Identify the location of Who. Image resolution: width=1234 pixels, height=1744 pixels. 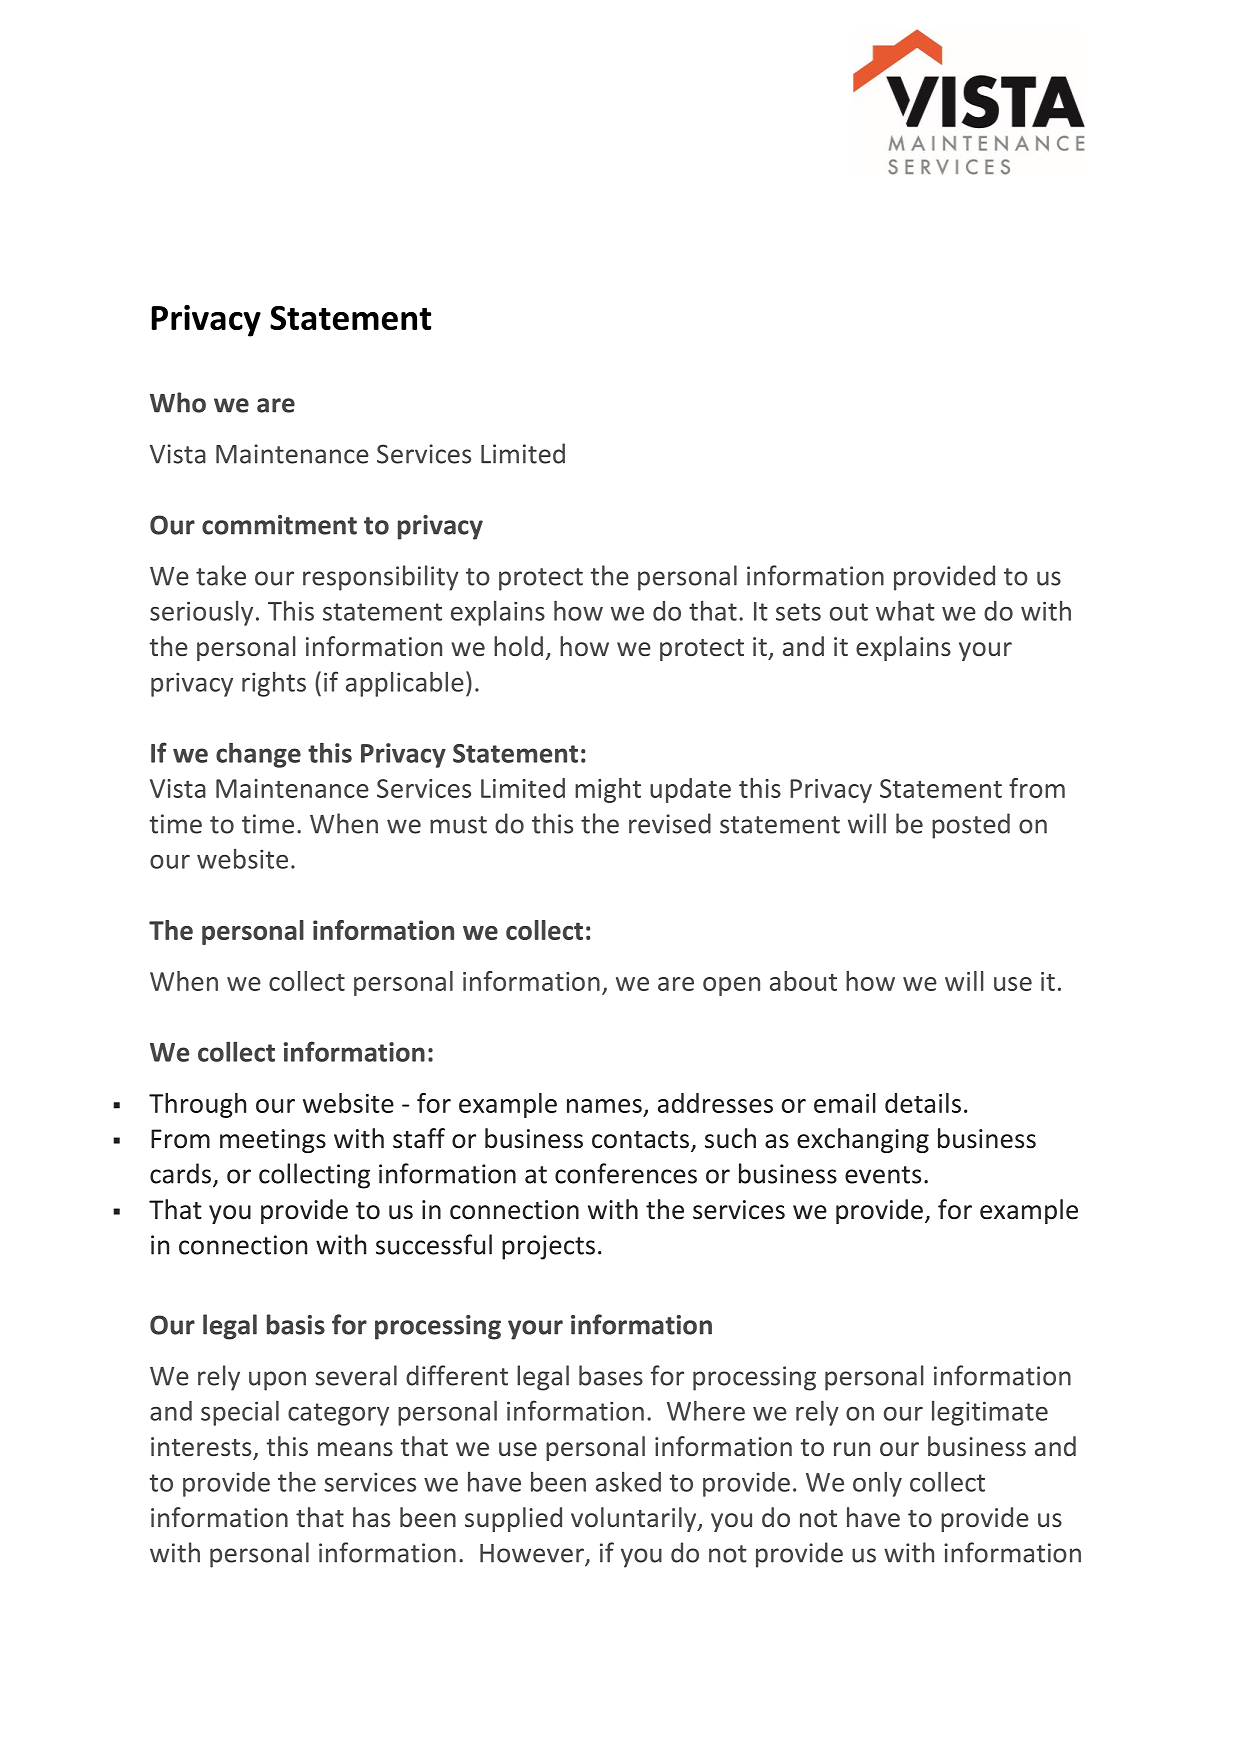
(178, 402).
